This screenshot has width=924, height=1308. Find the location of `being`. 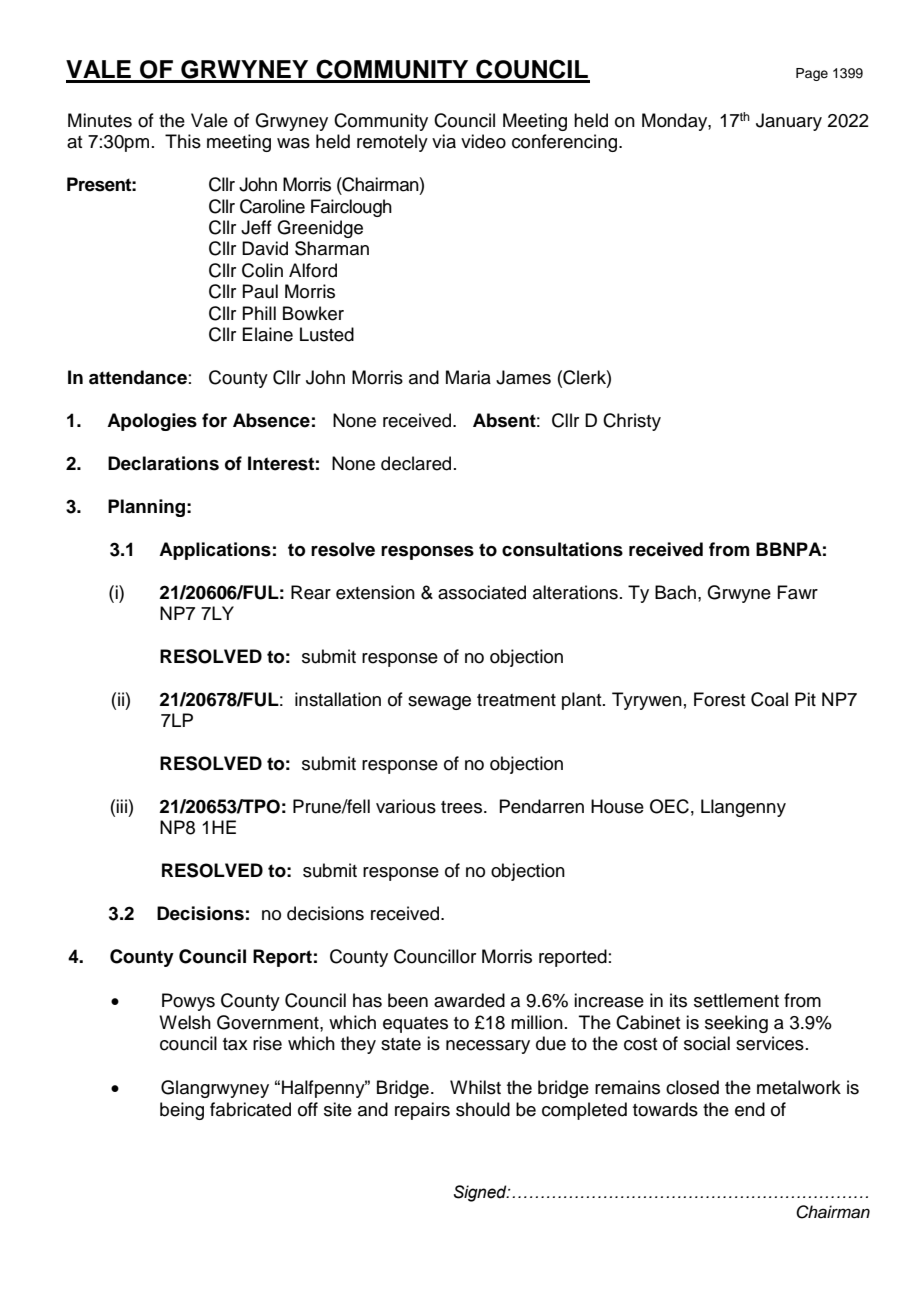

being is located at coordinates (182, 1111).
